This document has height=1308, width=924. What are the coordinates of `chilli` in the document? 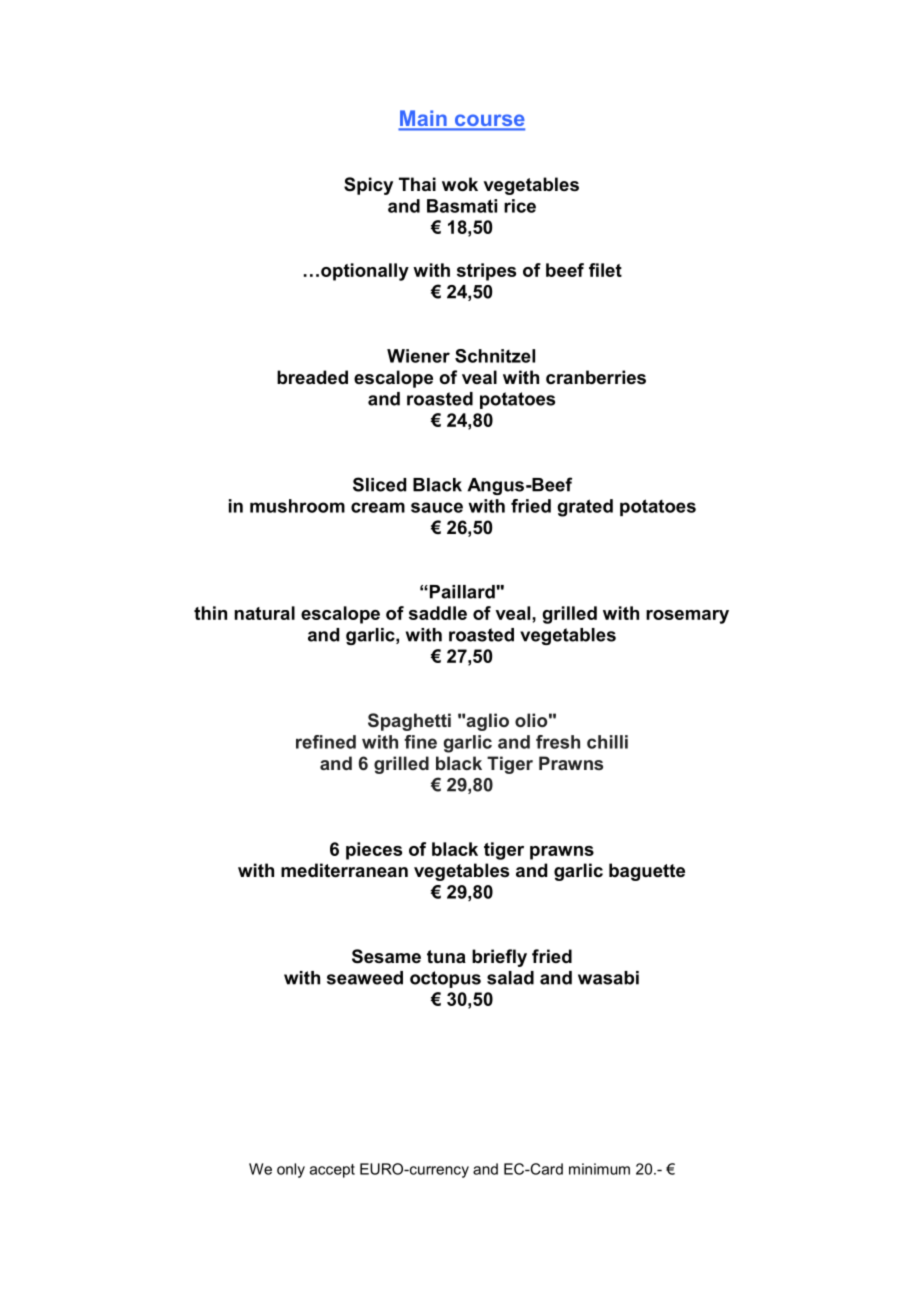 It's located at (607, 742).
